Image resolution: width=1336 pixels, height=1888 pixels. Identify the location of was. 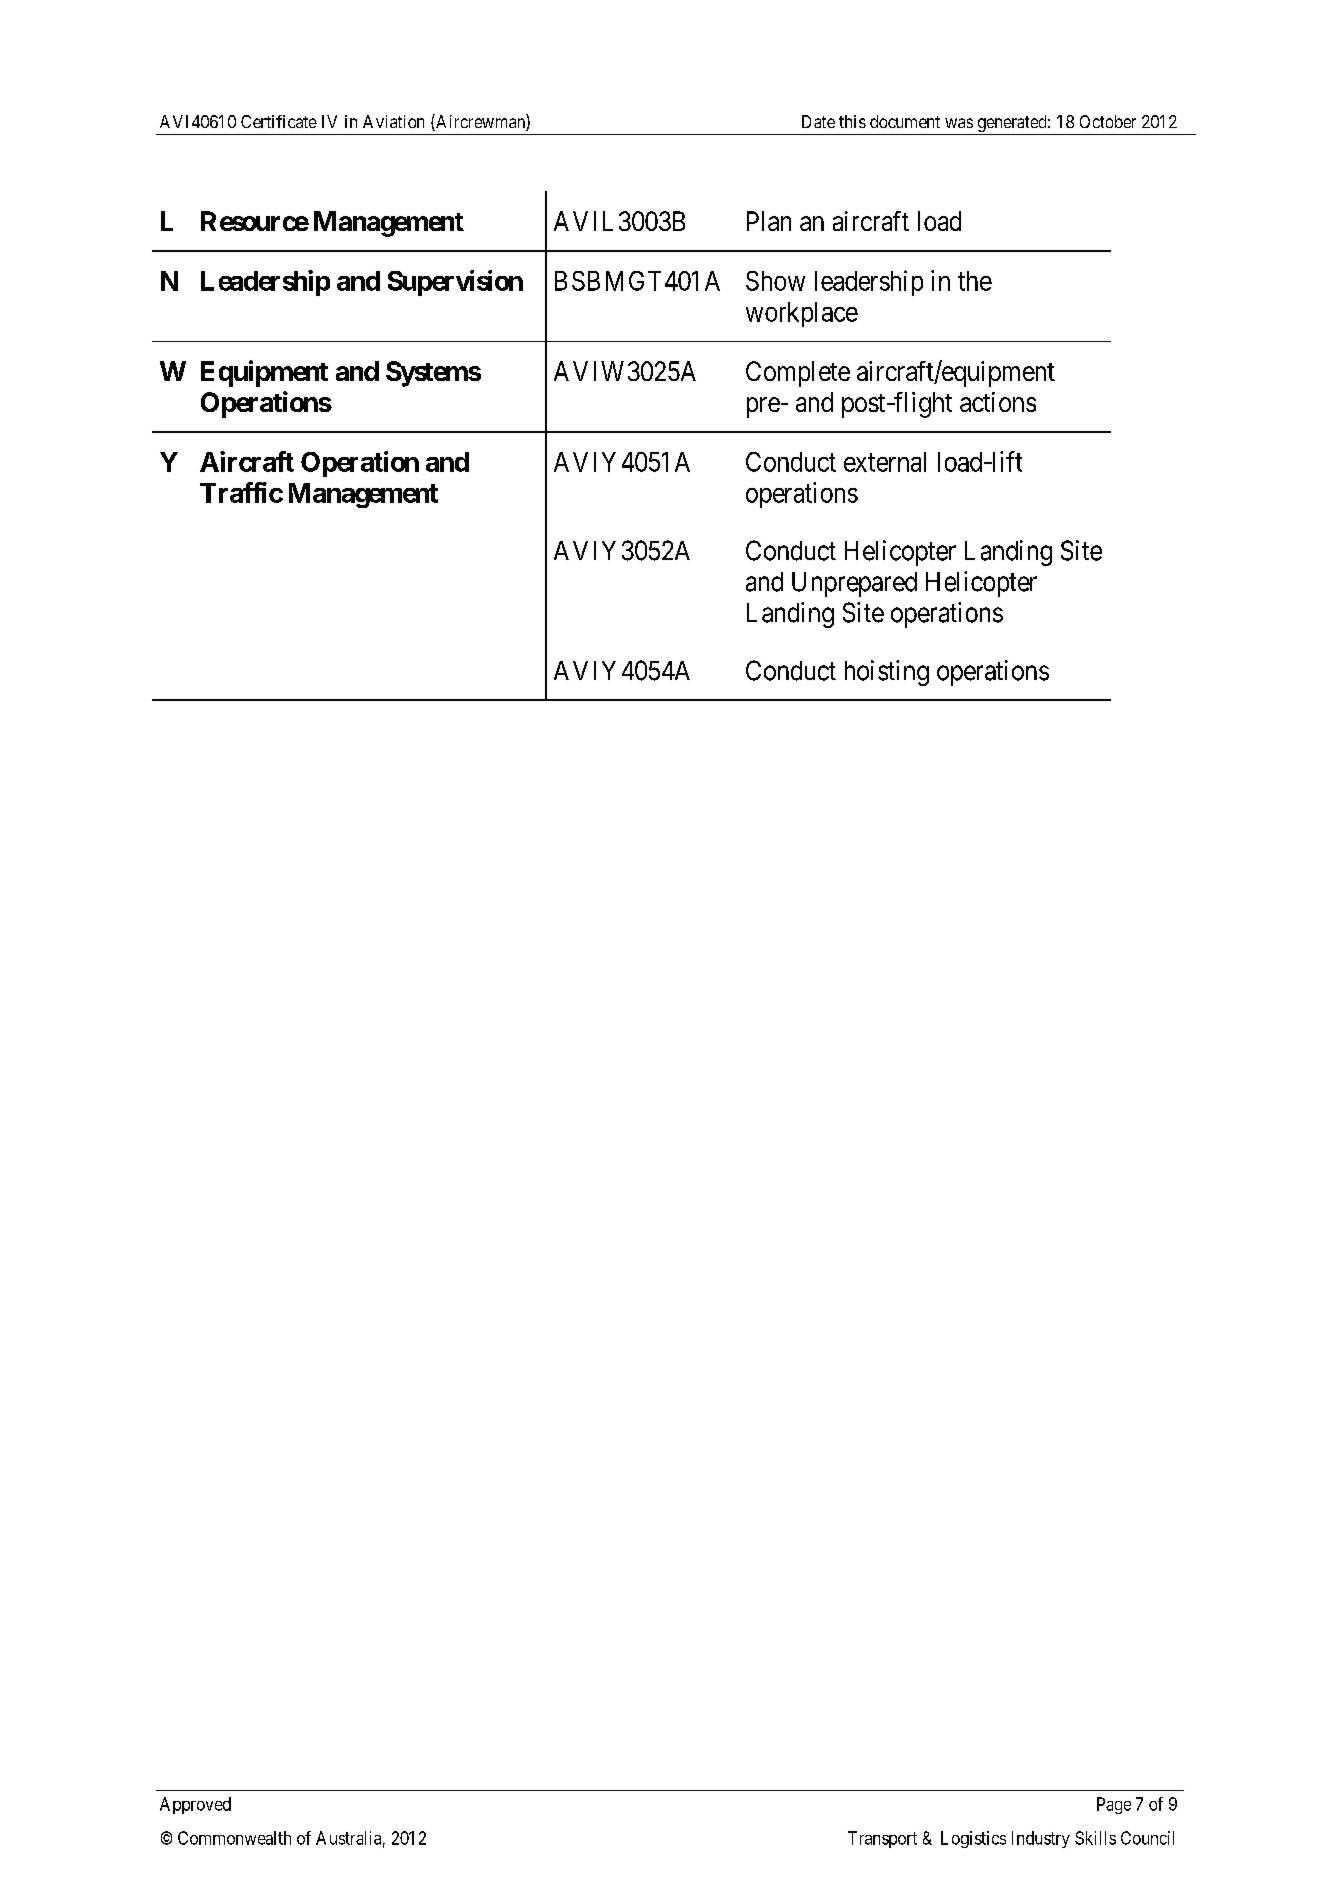
(959, 123).
